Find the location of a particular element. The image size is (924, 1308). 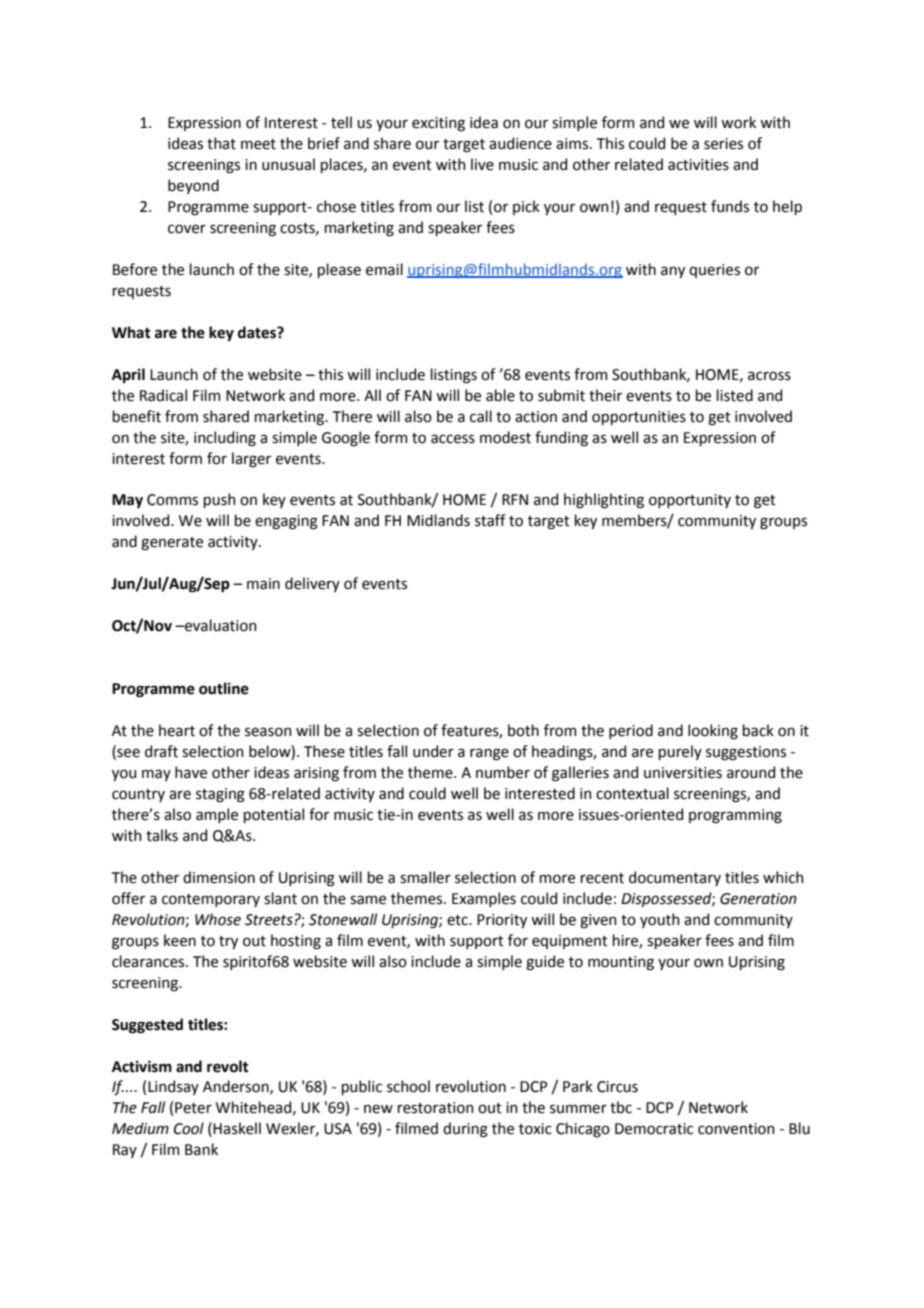

looking is located at coordinates (713, 732).
